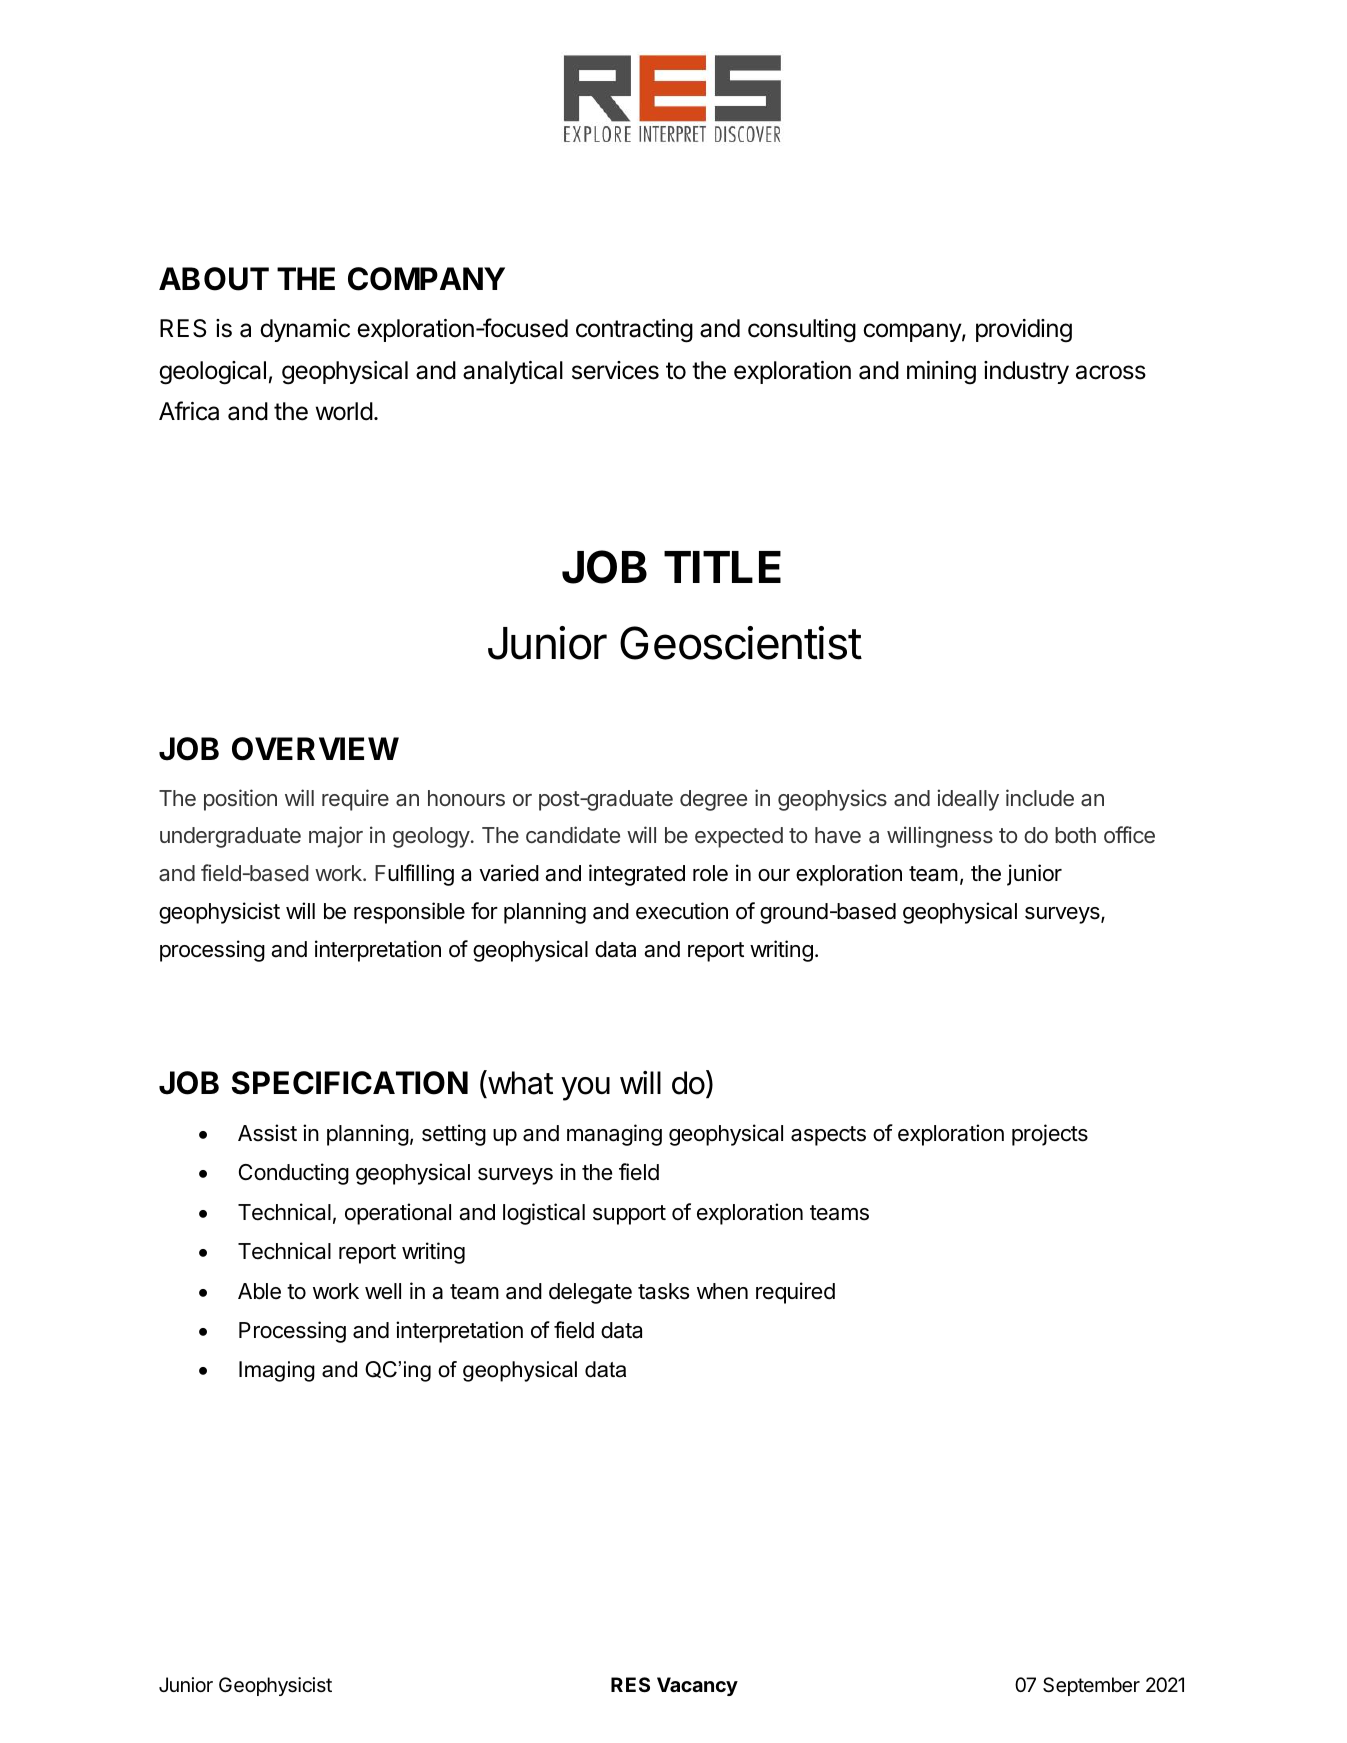 Image resolution: width=1347 pixels, height=1743 pixels. What do you see at coordinates (1050, 1135) in the document?
I see `projects` at bounding box center [1050, 1135].
